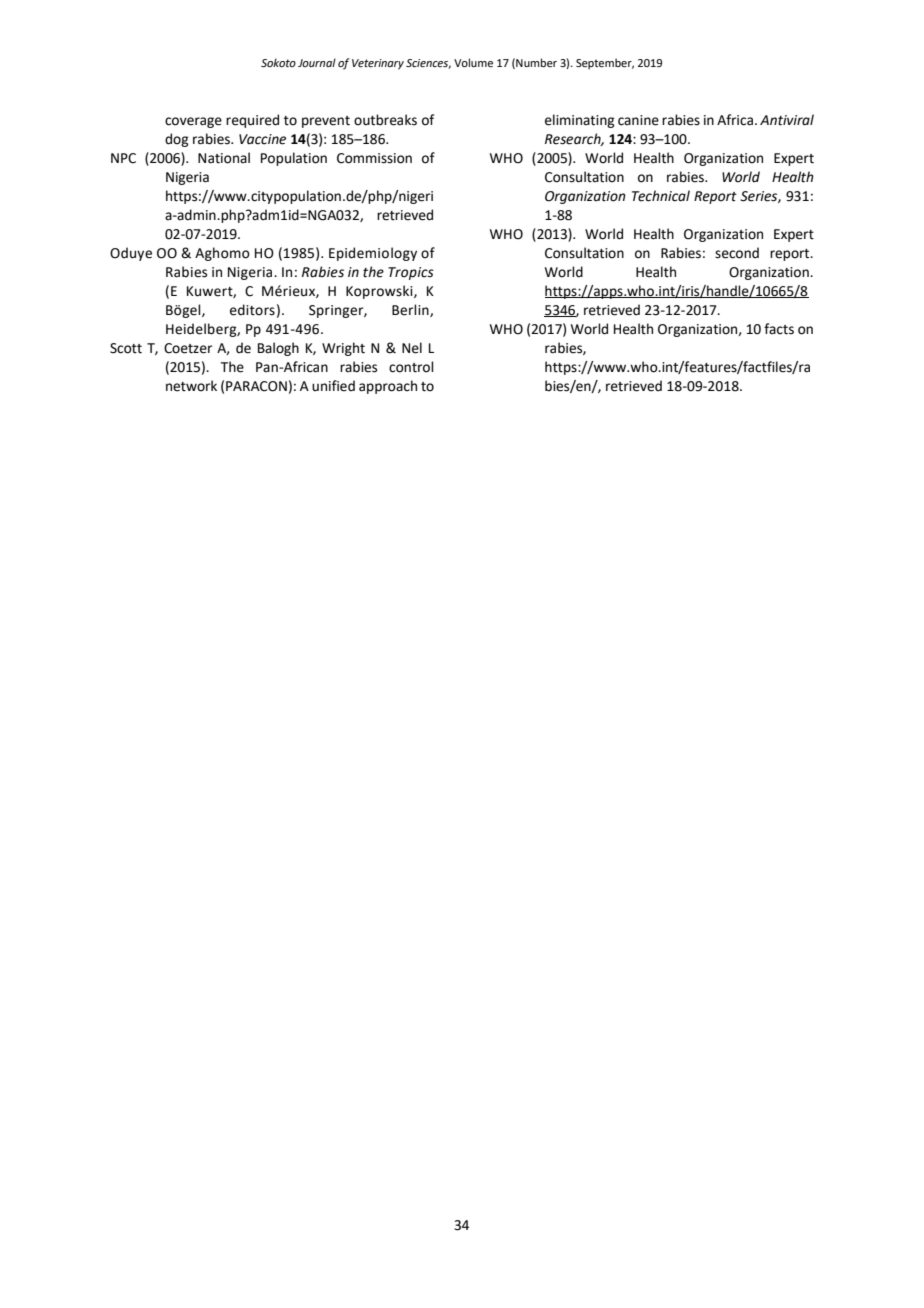 Image resolution: width=924 pixels, height=1308 pixels. What do you see at coordinates (252, 310) in the screenshot?
I see `editors` at bounding box center [252, 310].
